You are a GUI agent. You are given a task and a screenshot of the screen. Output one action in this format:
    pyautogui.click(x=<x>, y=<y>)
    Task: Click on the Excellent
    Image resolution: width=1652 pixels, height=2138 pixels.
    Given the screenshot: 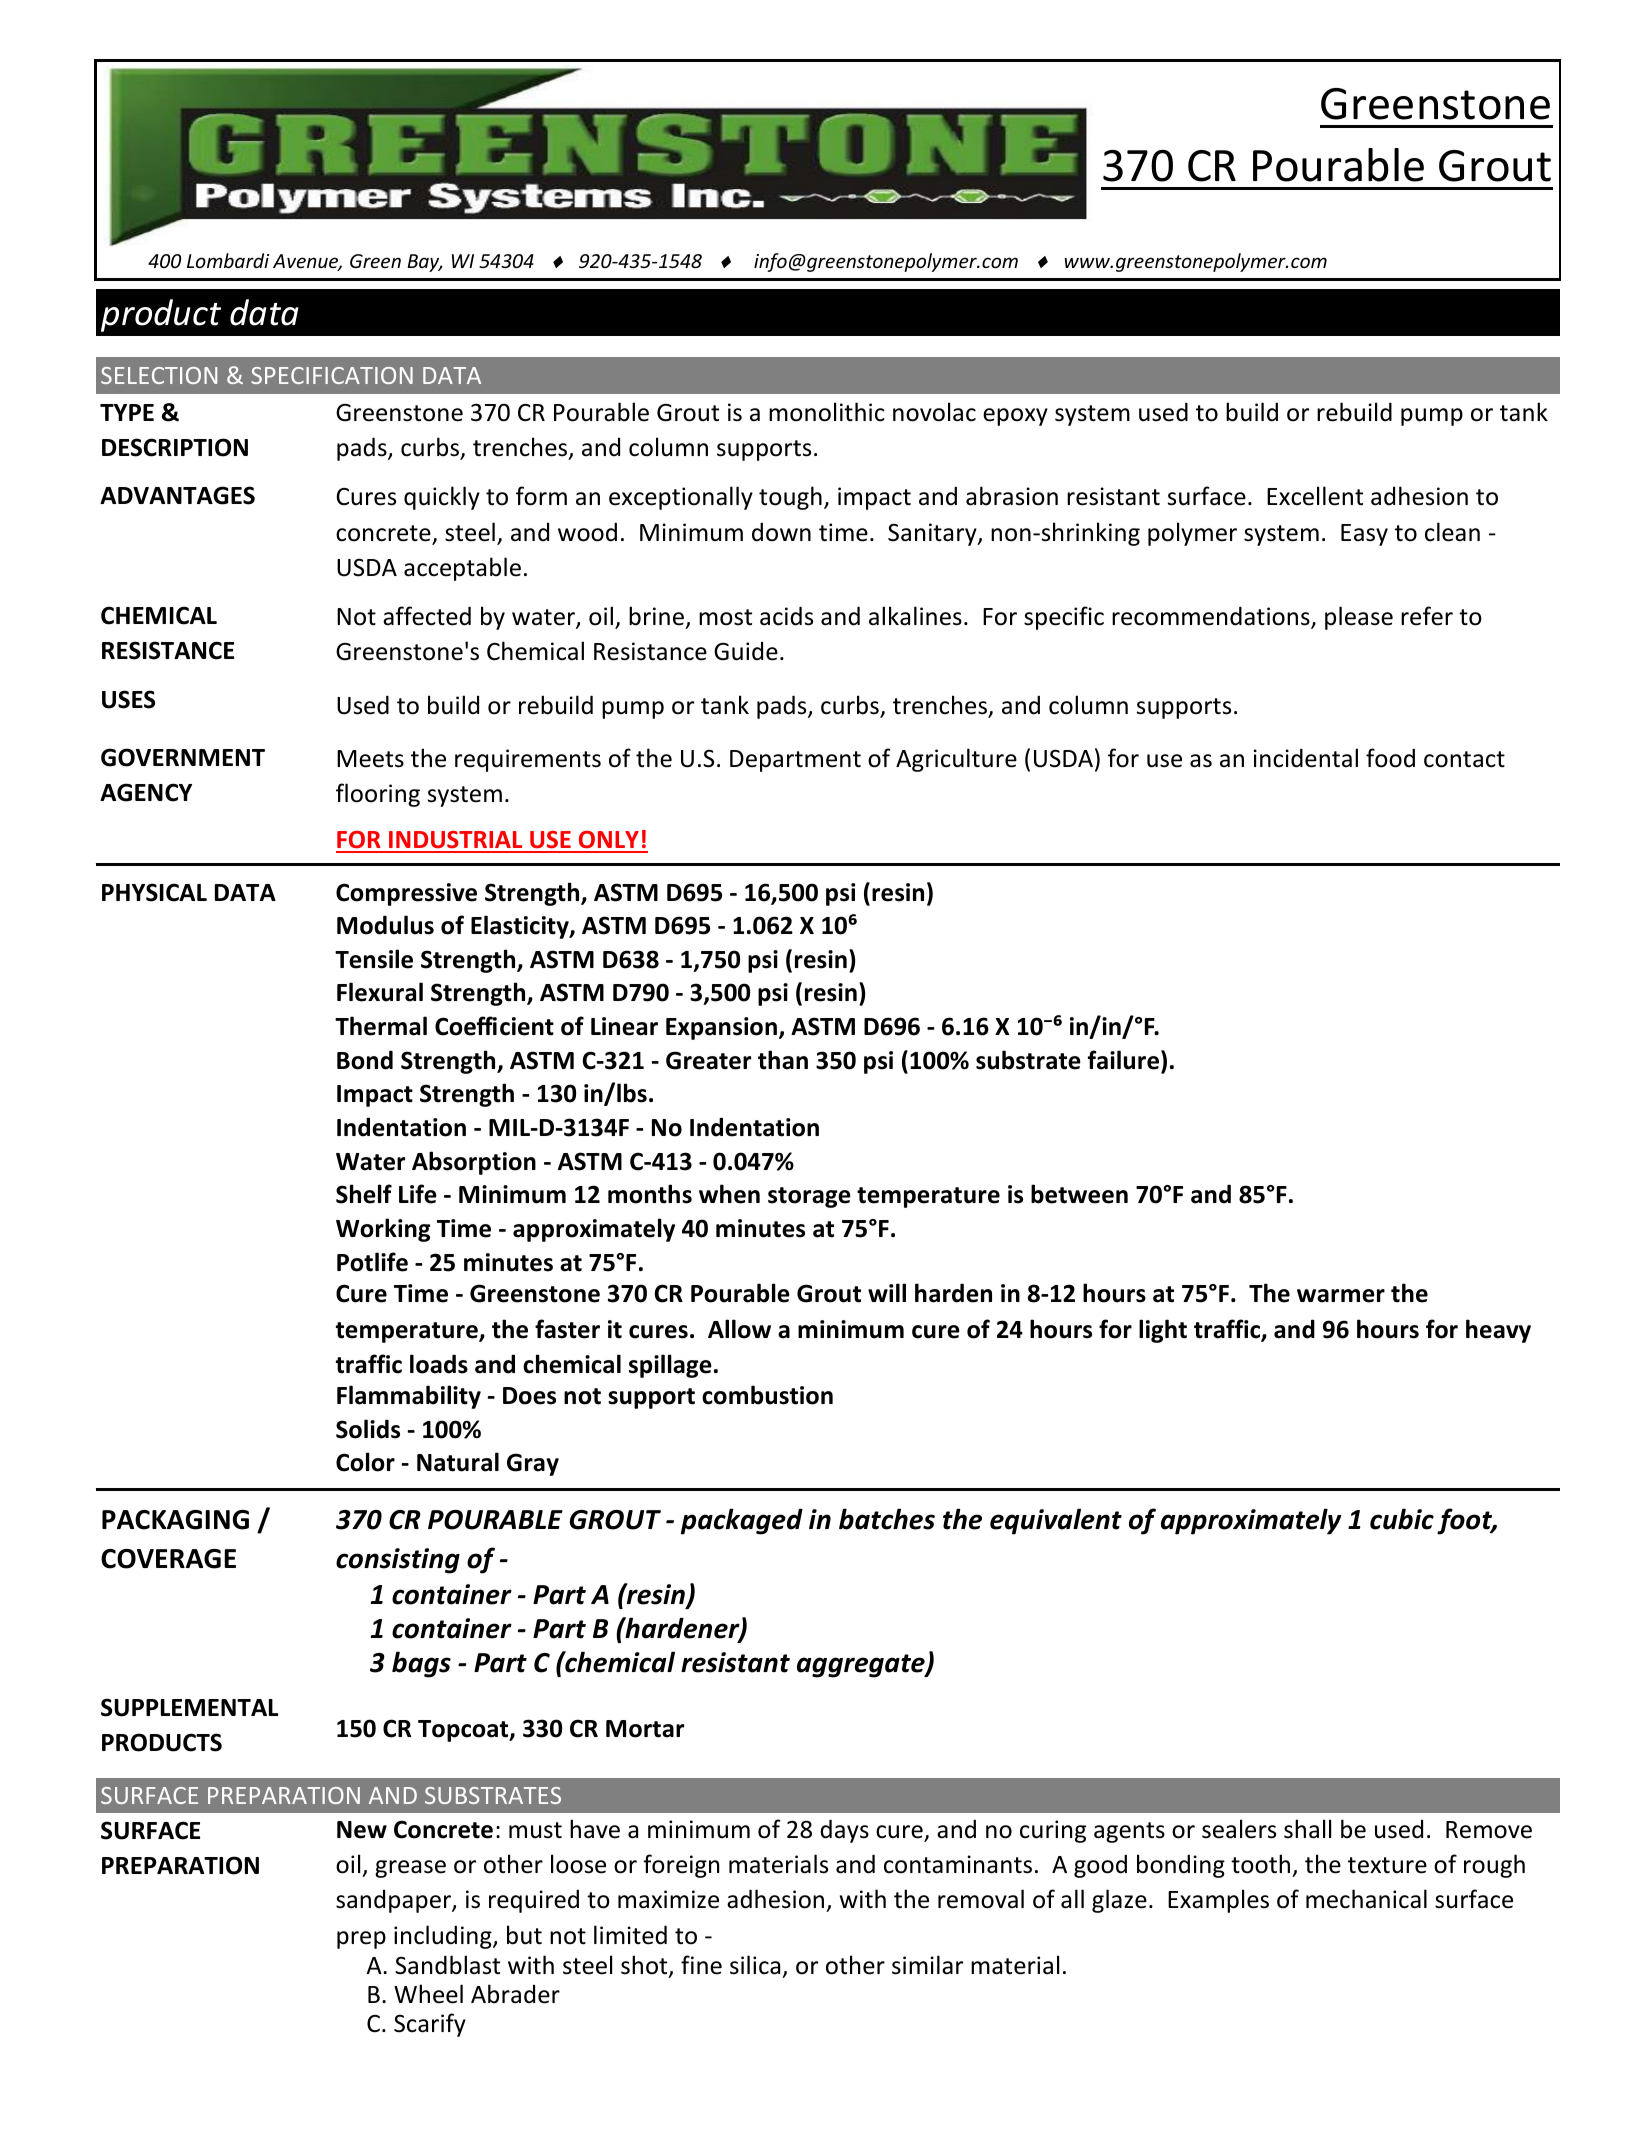 What is the action you would take?
    pyautogui.click(x=1315, y=496)
